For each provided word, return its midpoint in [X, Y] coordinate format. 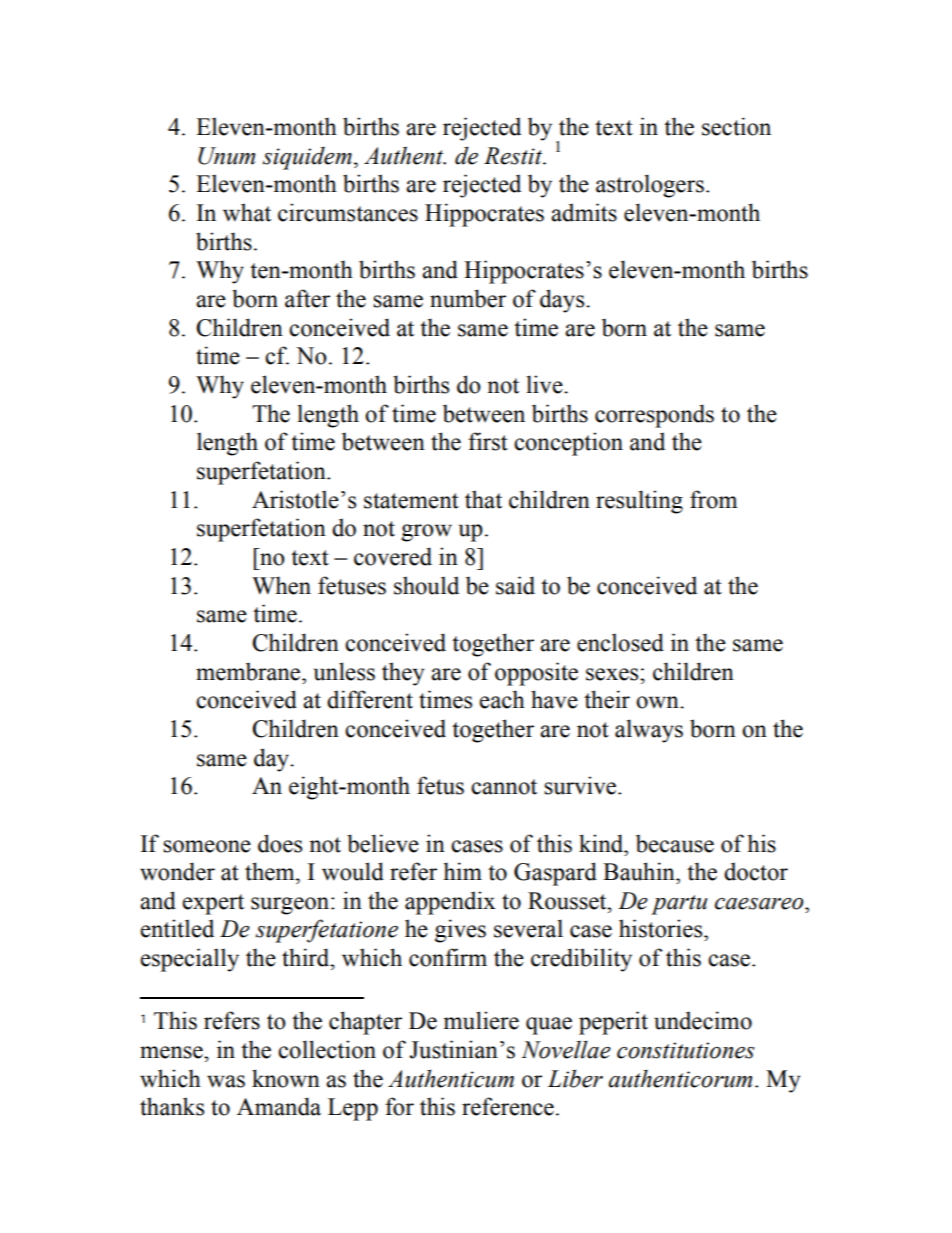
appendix [450, 903]
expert [213, 904]
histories [662, 928]
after [307, 298]
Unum [226, 156]
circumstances [348, 212]
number [468, 298]
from [713, 499]
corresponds [654, 416]
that [483, 499]
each [502, 699]
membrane [249, 671]
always [649, 731]
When [281, 585]
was [226, 1081]
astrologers [650, 186]
